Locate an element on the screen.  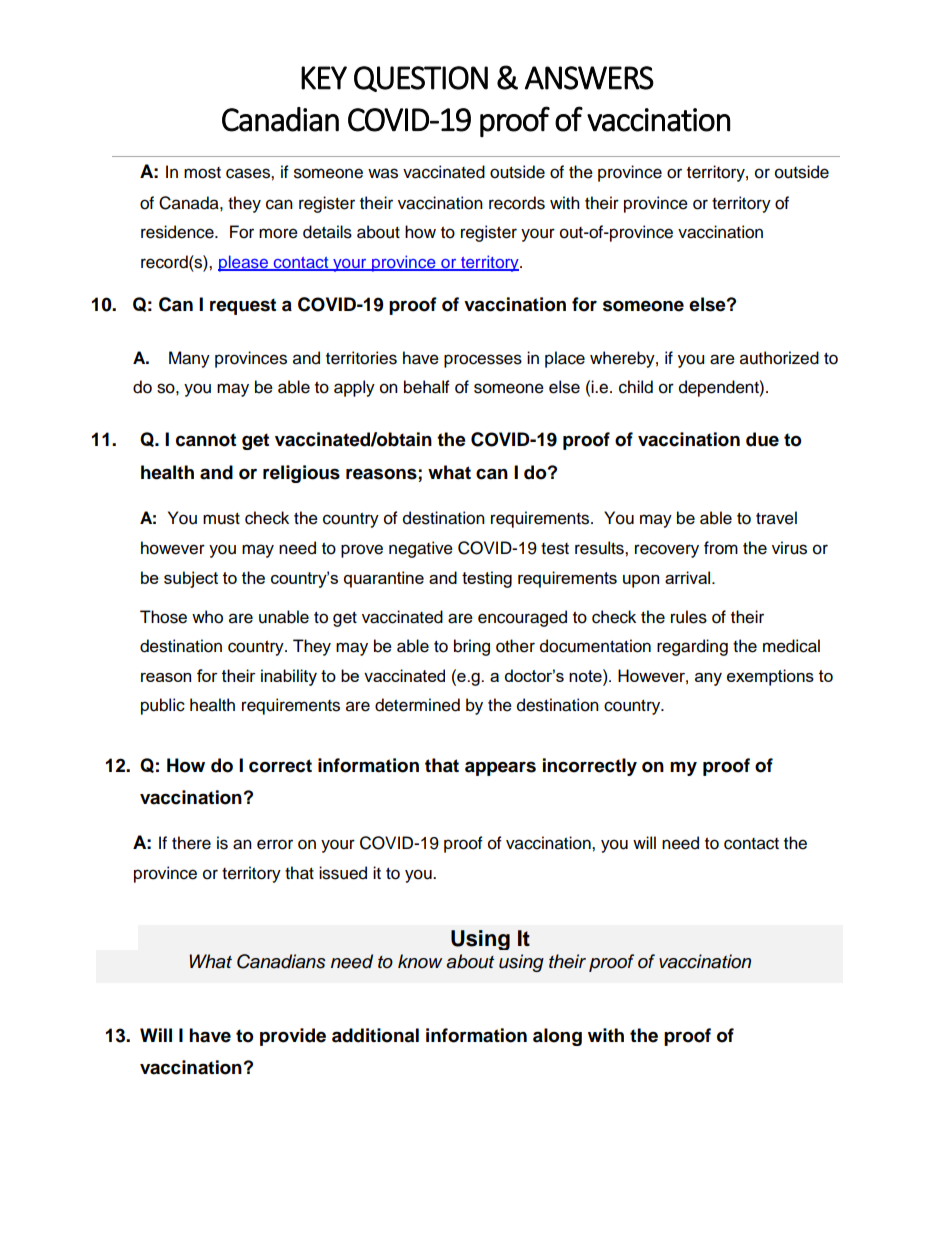
error is located at coordinates (275, 844).
